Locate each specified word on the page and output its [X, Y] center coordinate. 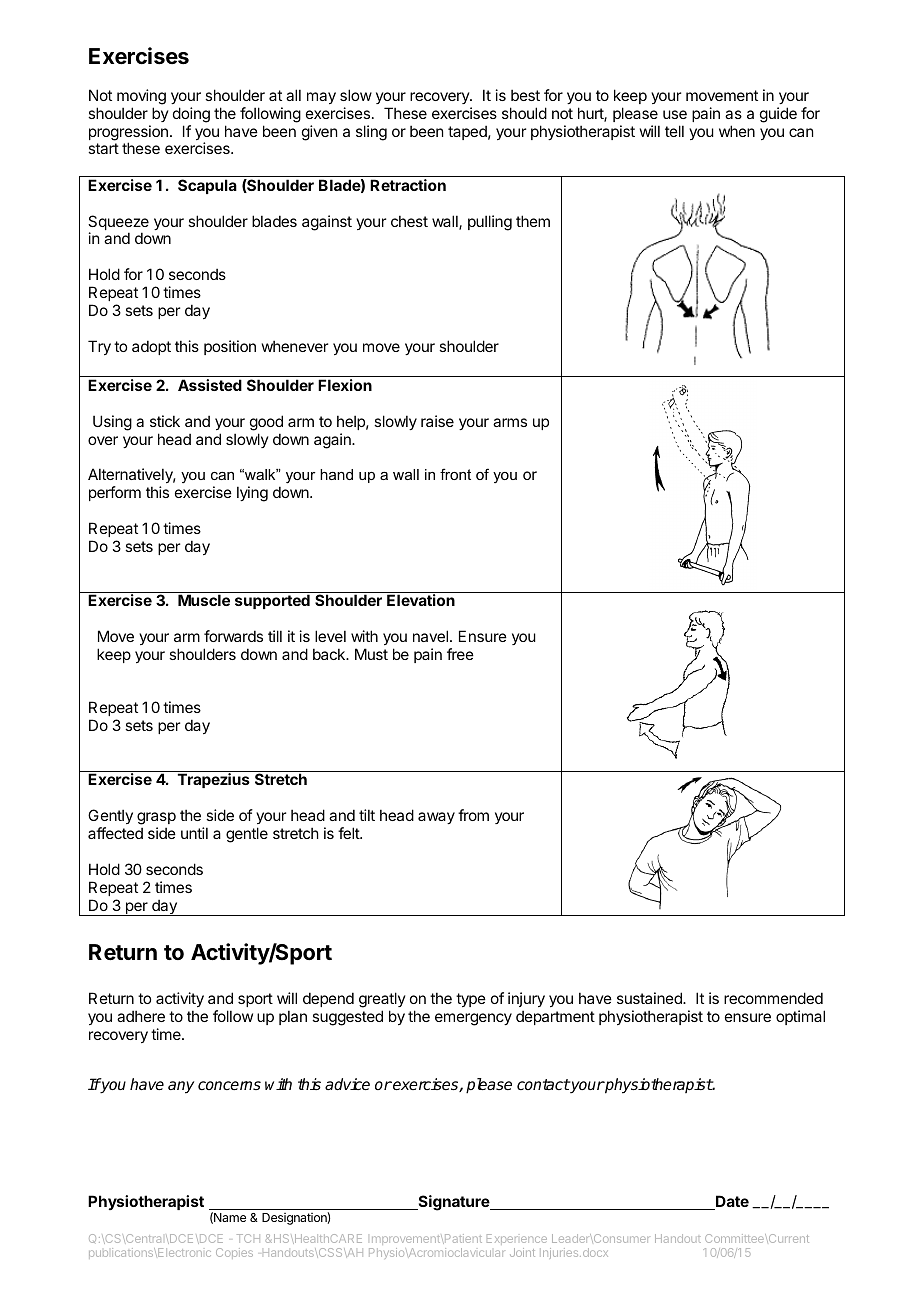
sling [371, 133]
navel [430, 636]
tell [674, 131]
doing [191, 115]
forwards [233, 636]
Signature [453, 1203]
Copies [234, 1253]
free [460, 654]
